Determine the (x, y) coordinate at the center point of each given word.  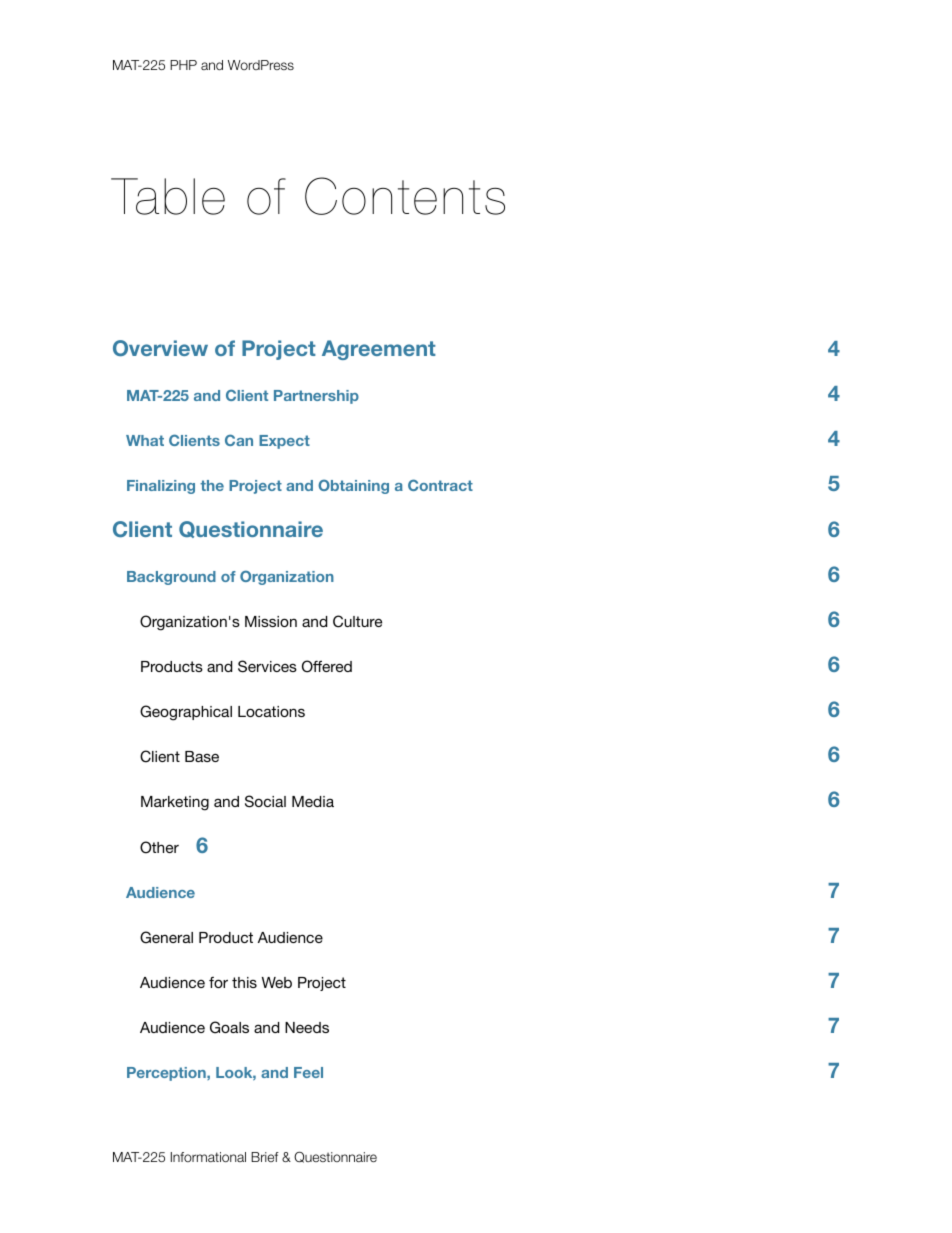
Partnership (316, 397)
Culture (357, 621)
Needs (307, 1027)
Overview (160, 348)
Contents (405, 196)
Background (171, 578)
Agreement (379, 350)
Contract (440, 485)
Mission (271, 621)
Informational (208, 1157)
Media (313, 801)
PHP (183, 65)
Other (159, 847)
